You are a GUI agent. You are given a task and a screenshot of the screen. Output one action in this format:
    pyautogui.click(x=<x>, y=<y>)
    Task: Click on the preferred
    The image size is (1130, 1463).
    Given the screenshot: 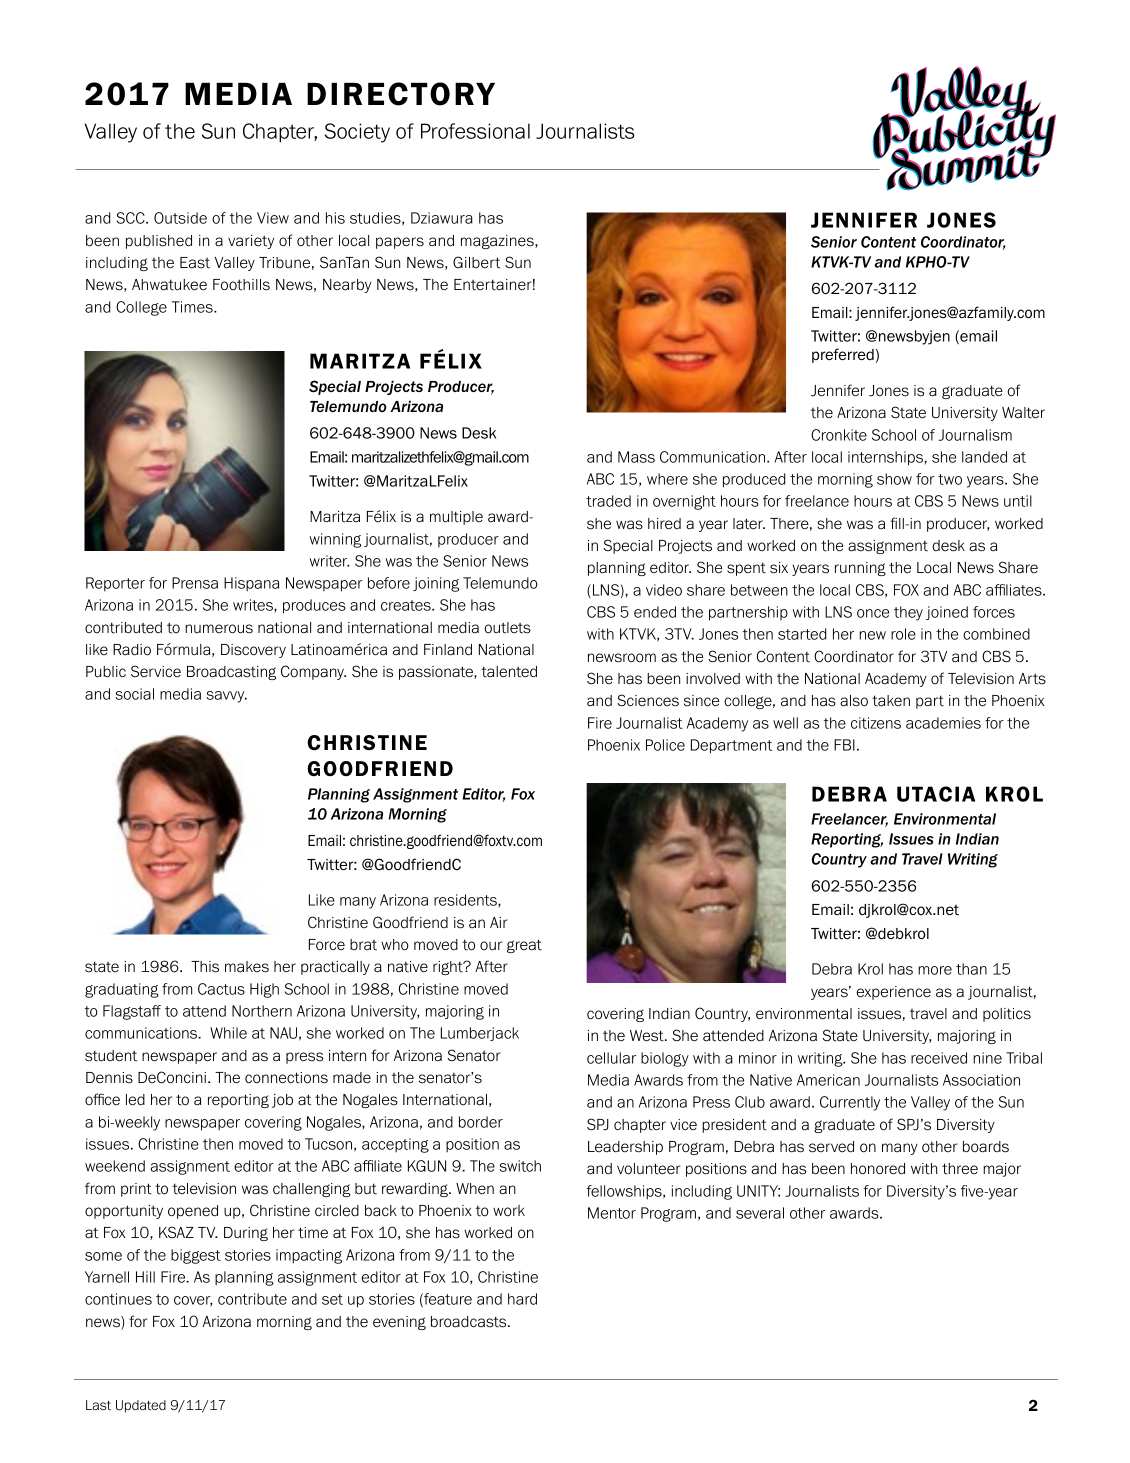 What is the action you would take?
    pyautogui.click(x=843, y=355)
